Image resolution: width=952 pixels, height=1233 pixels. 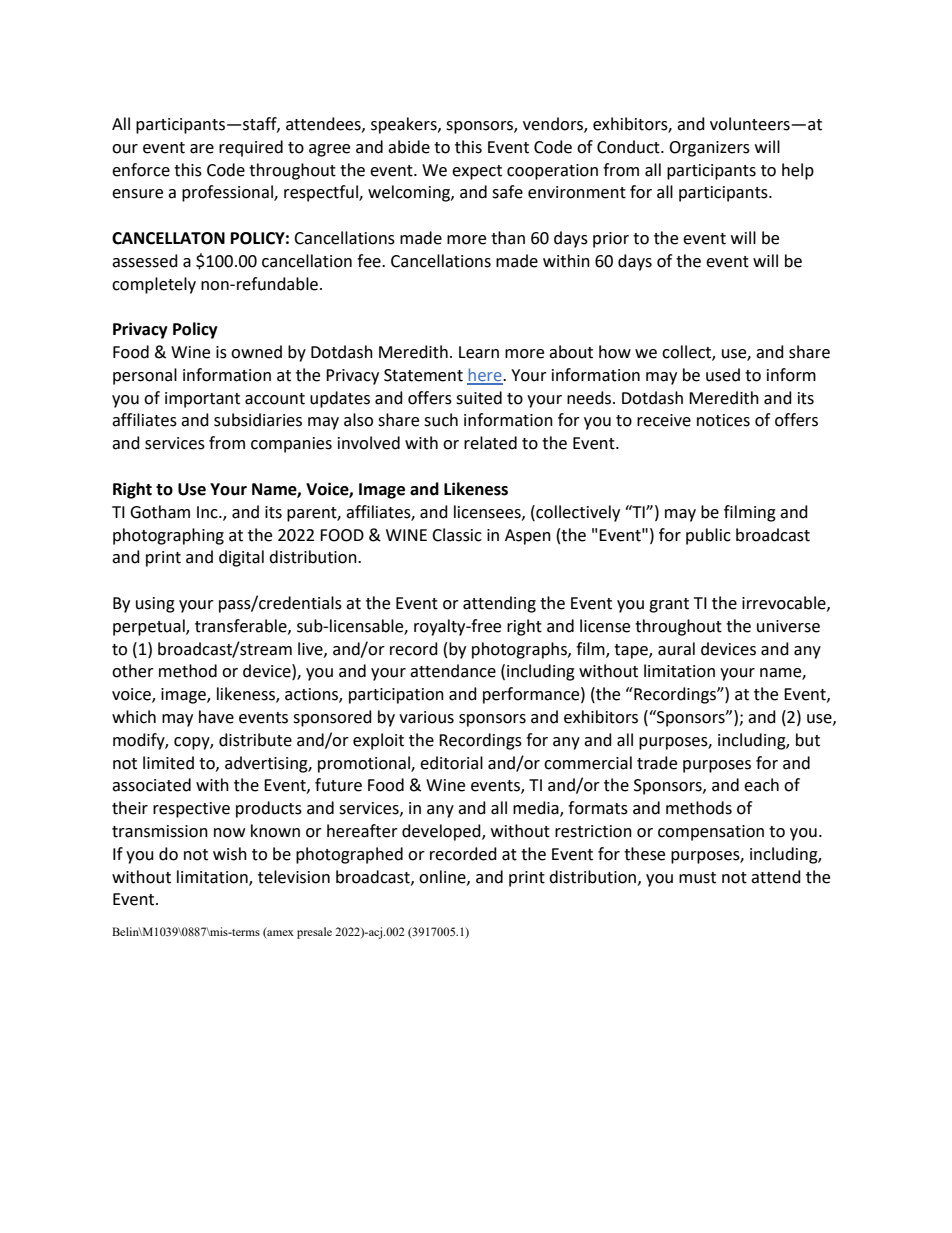 I want to click on public, so click(x=708, y=536).
